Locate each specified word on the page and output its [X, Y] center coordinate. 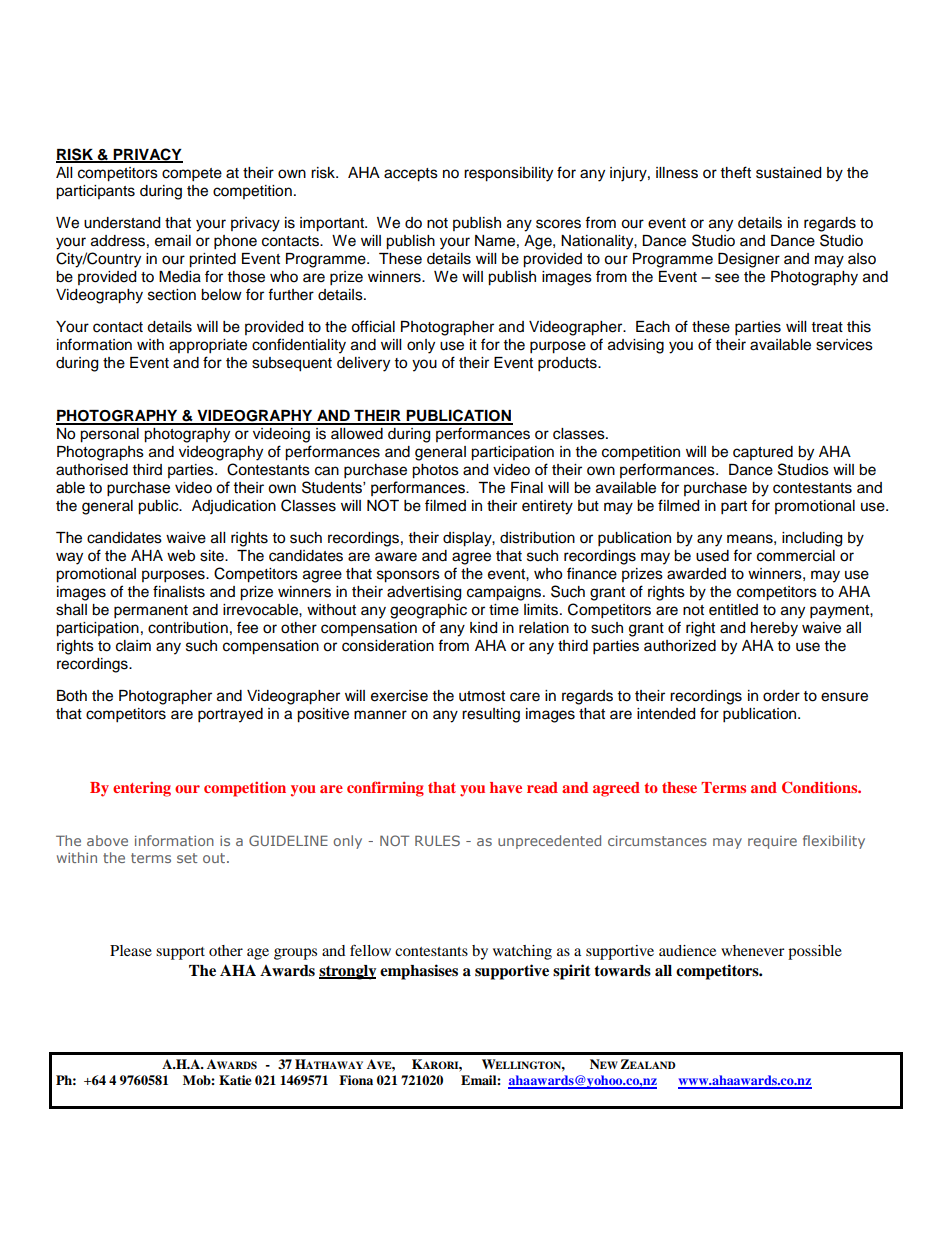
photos [435, 471]
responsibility [508, 174]
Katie [235, 1080]
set [187, 858]
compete [192, 175]
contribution [188, 628]
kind [483, 628]
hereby [774, 629]
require [772, 842]
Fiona [356, 1080]
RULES [437, 840]
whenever [753, 950]
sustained [788, 173]
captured [763, 453]
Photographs [100, 453]
